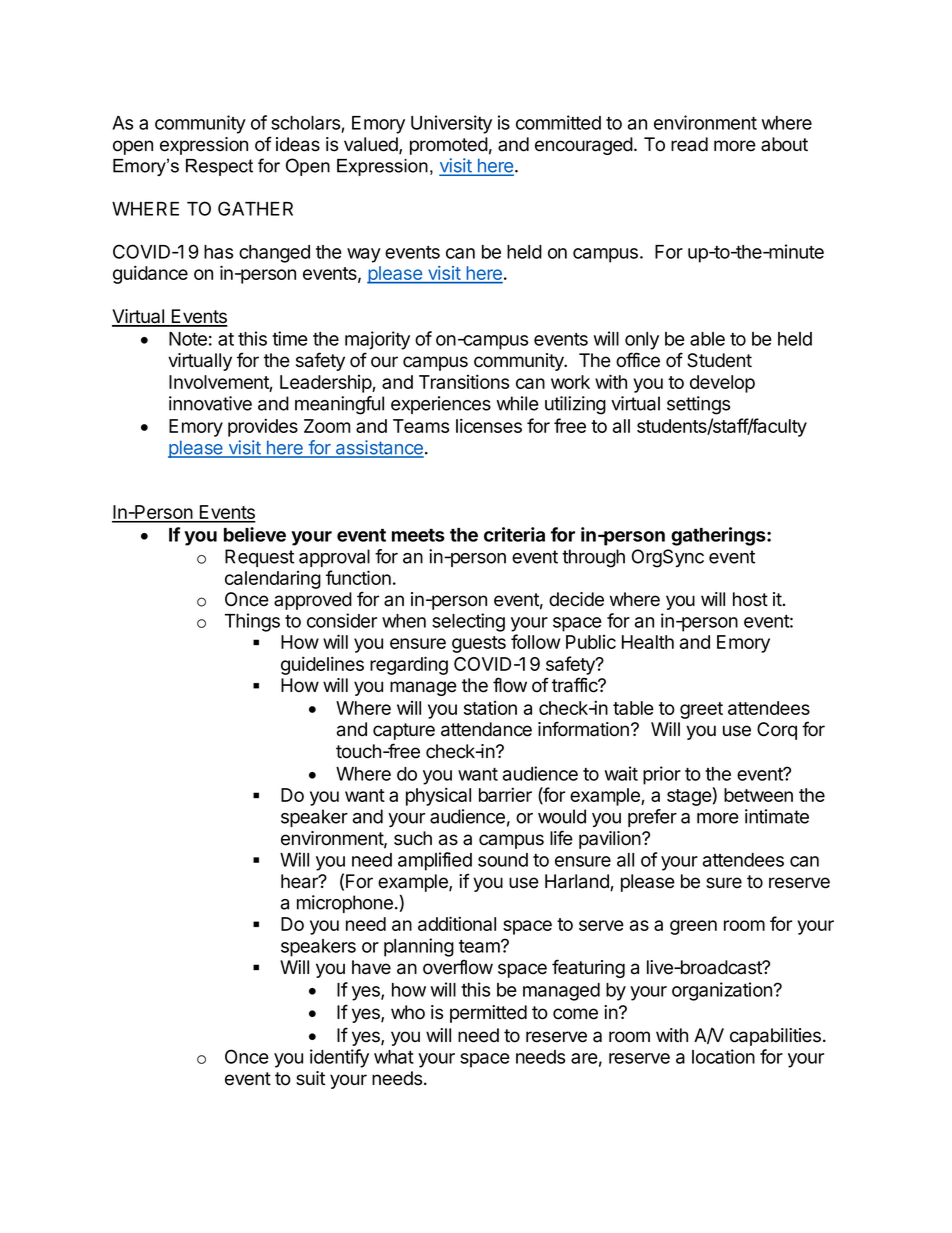 This screenshot has height=1233, width=952. Describe the element at coordinates (322, 665) in the screenshot. I see `guidelines` at that location.
